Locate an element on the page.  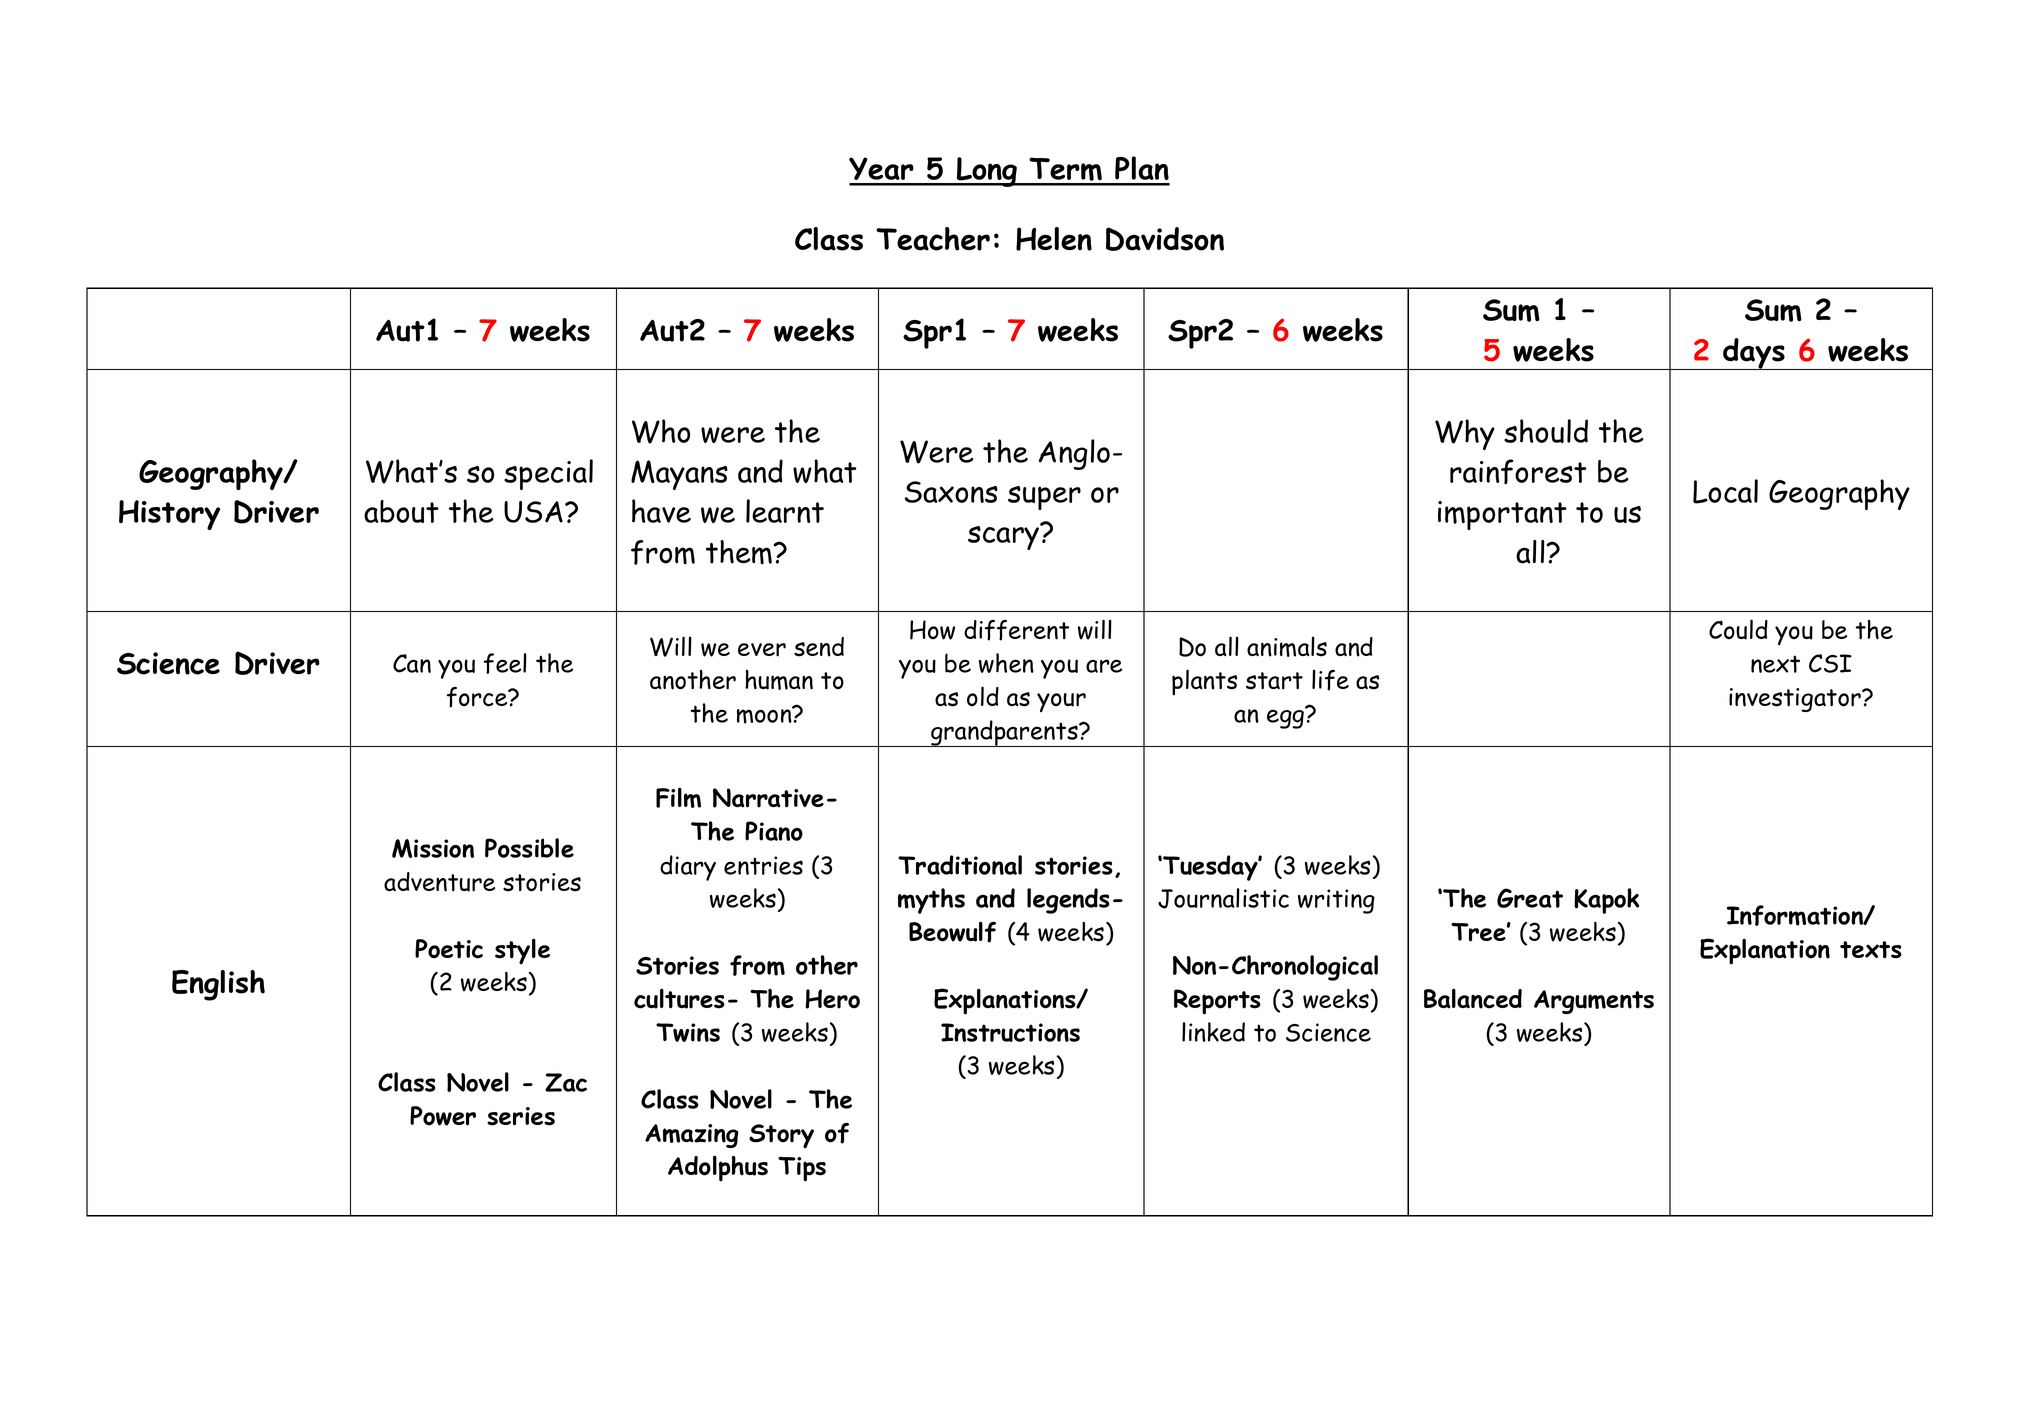
next is located at coordinates (1775, 664).
